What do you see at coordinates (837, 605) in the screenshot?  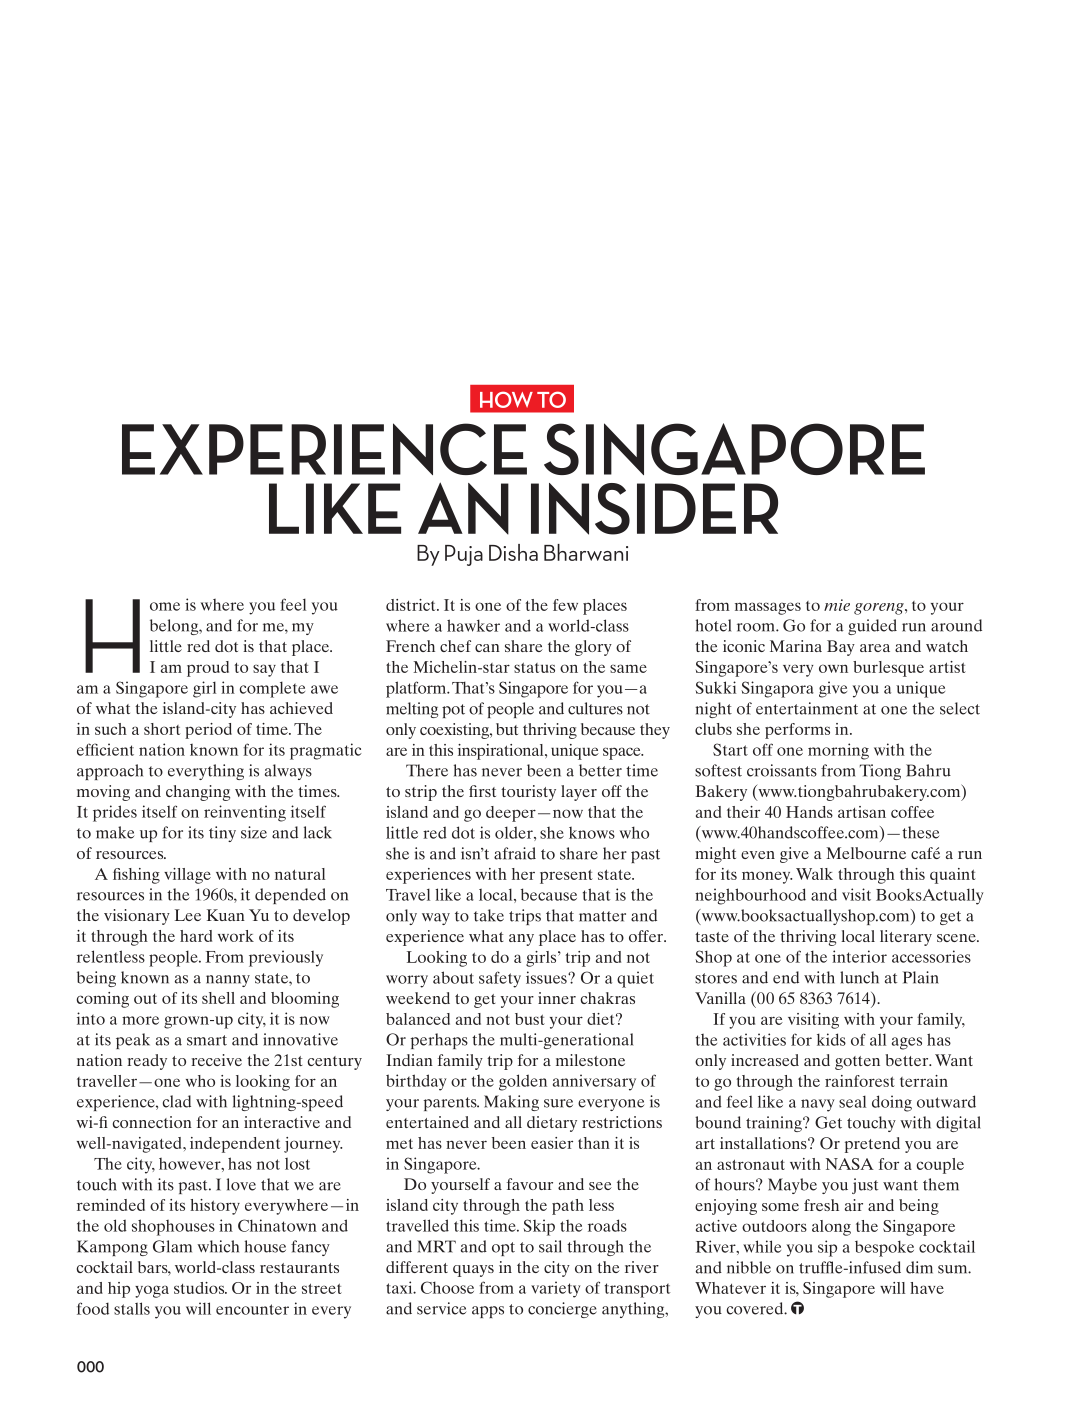 I see `mie` at bounding box center [837, 605].
